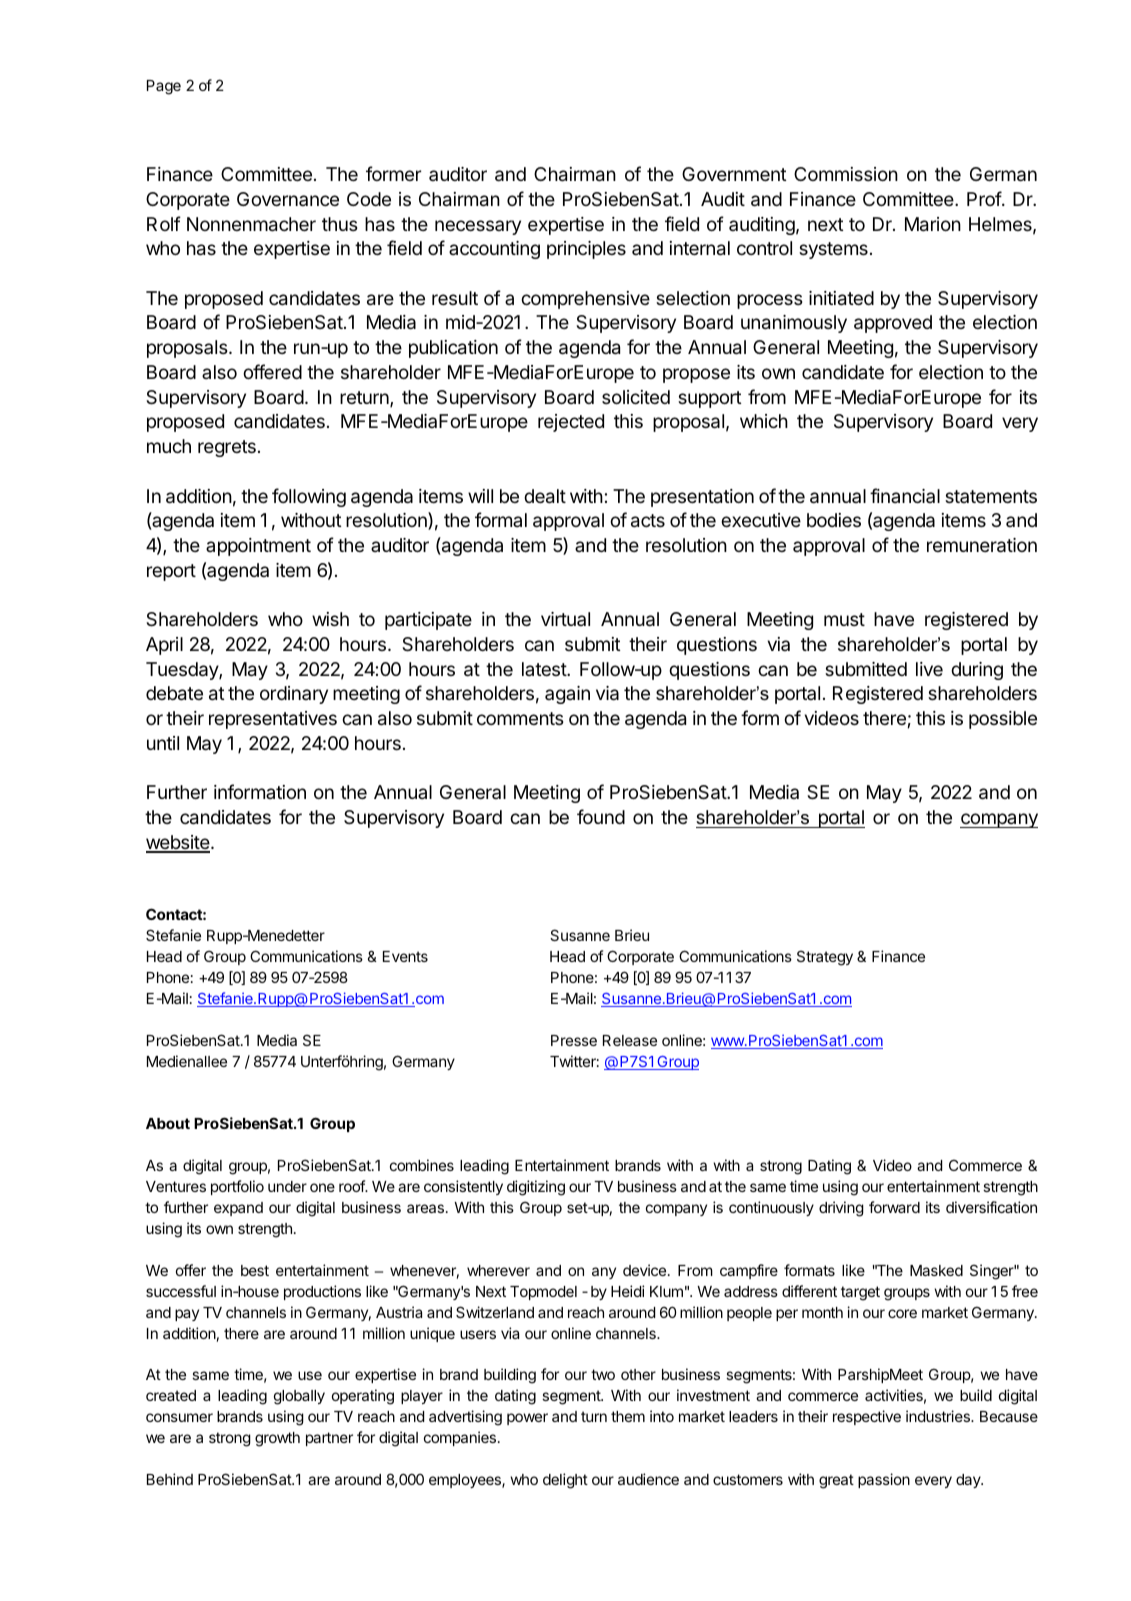 This page has width=1131, height=1601. What do you see at coordinates (288, 199) in the page?
I see `Governance` at bounding box center [288, 199].
